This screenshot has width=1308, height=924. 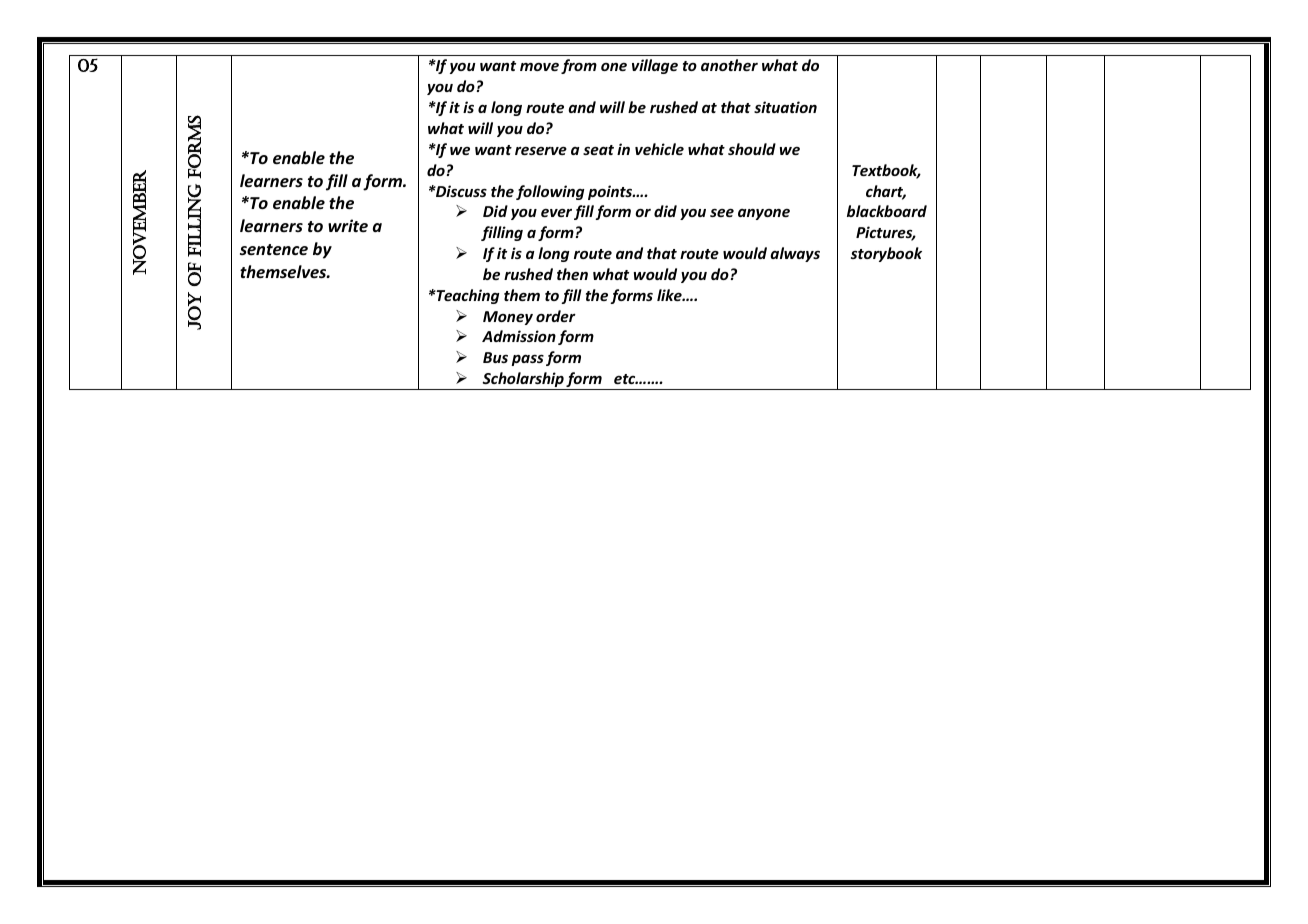 I want to click on move, so click(x=539, y=67).
